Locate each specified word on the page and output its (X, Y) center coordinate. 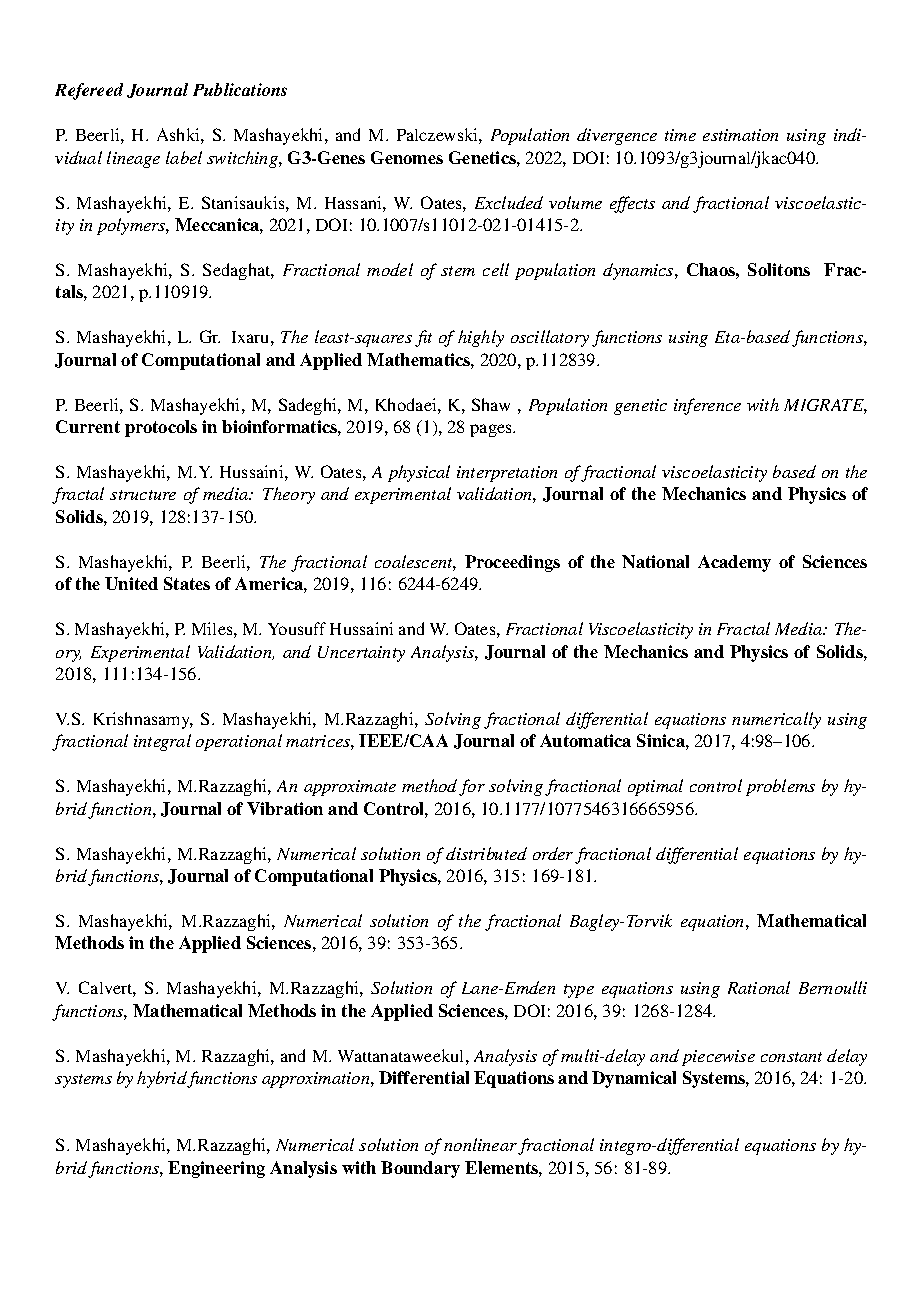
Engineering (216, 1169)
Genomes (407, 157)
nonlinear (481, 1146)
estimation (740, 135)
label (184, 157)
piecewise (718, 1058)
